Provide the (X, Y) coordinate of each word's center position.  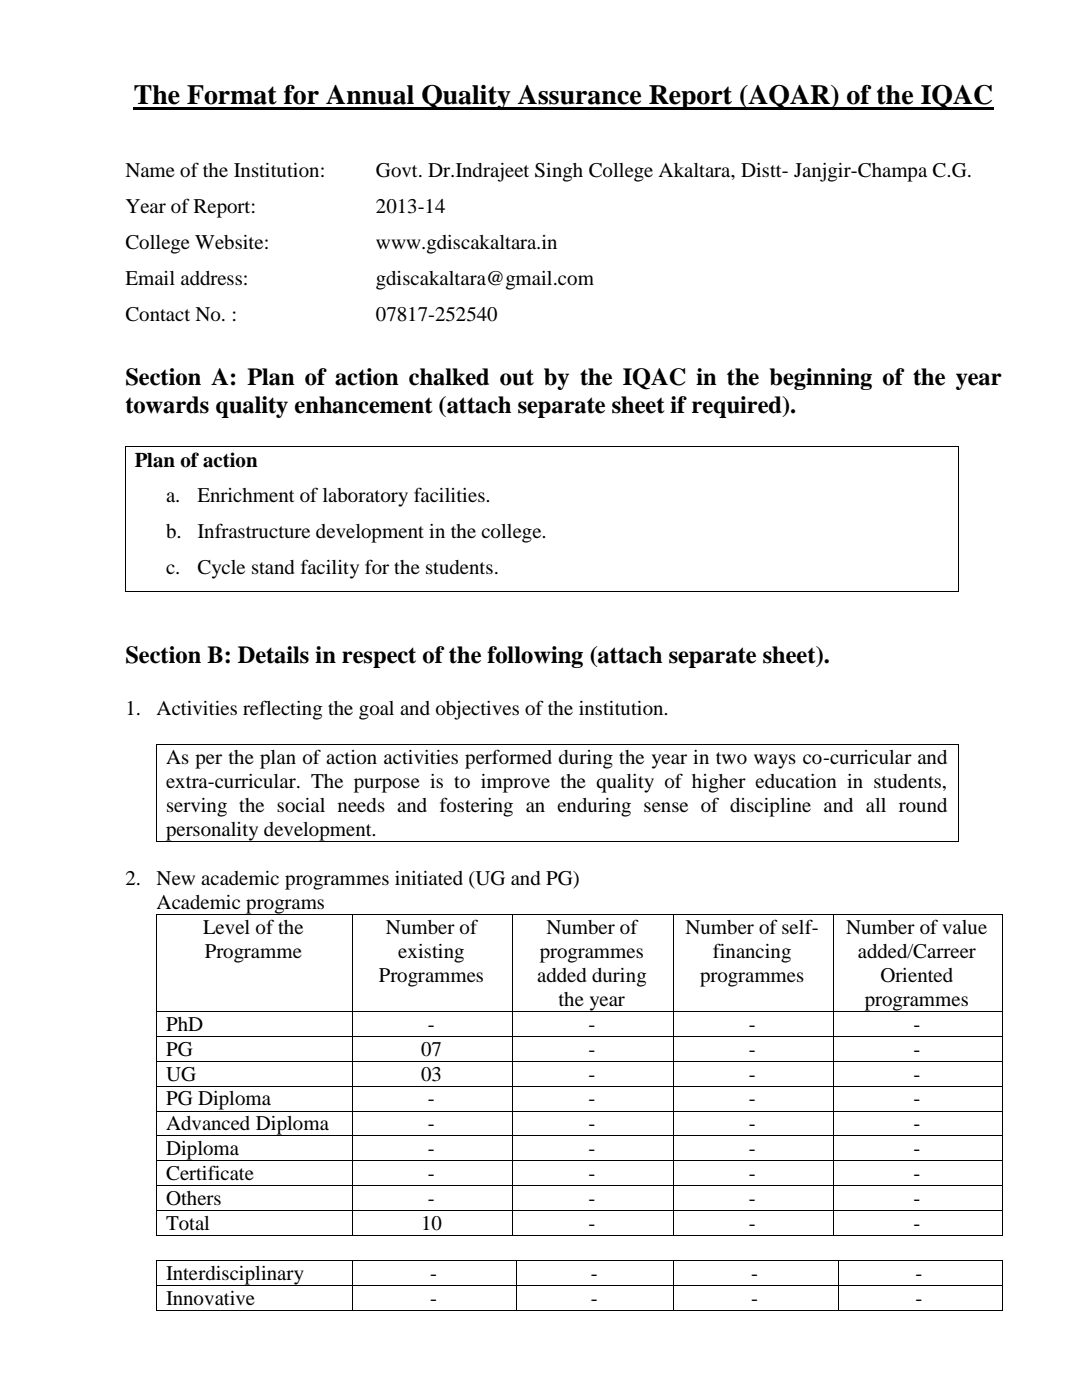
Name (150, 170)
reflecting (283, 710)
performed (508, 759)
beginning (821, 379)
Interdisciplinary (235, 1276)
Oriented (917, 975)
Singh (559, 172)
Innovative (210, 1298)
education (796, 781)
